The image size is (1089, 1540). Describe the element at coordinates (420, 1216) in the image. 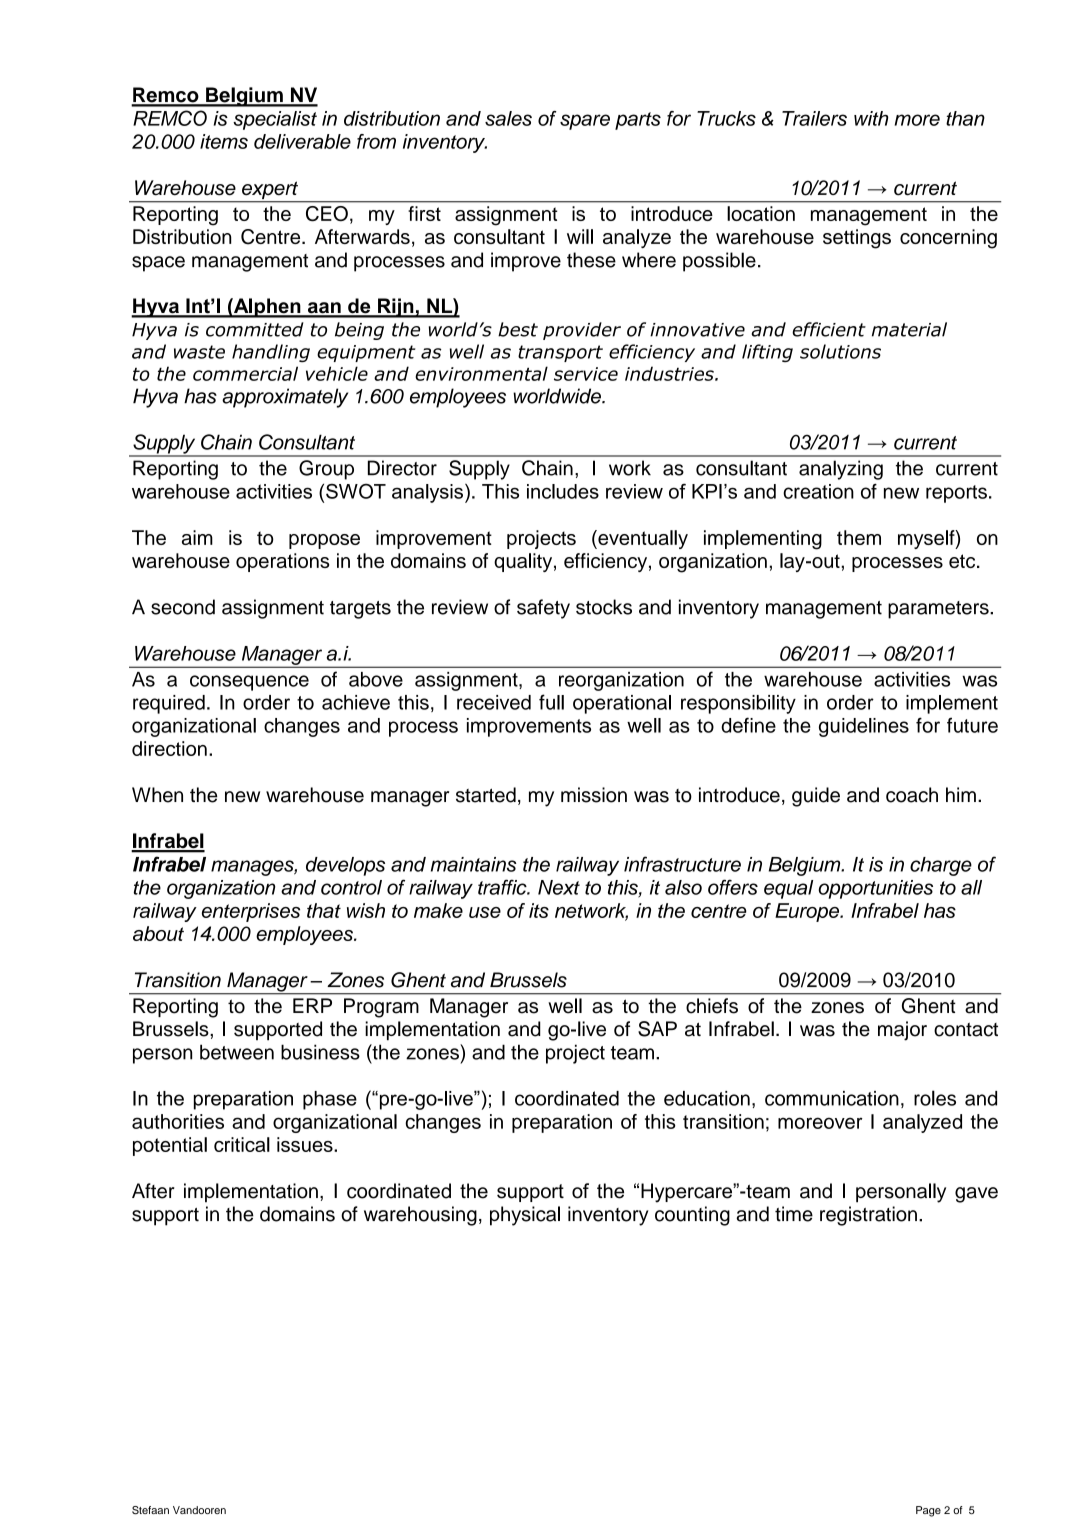

I see `warehousing` at that location.
